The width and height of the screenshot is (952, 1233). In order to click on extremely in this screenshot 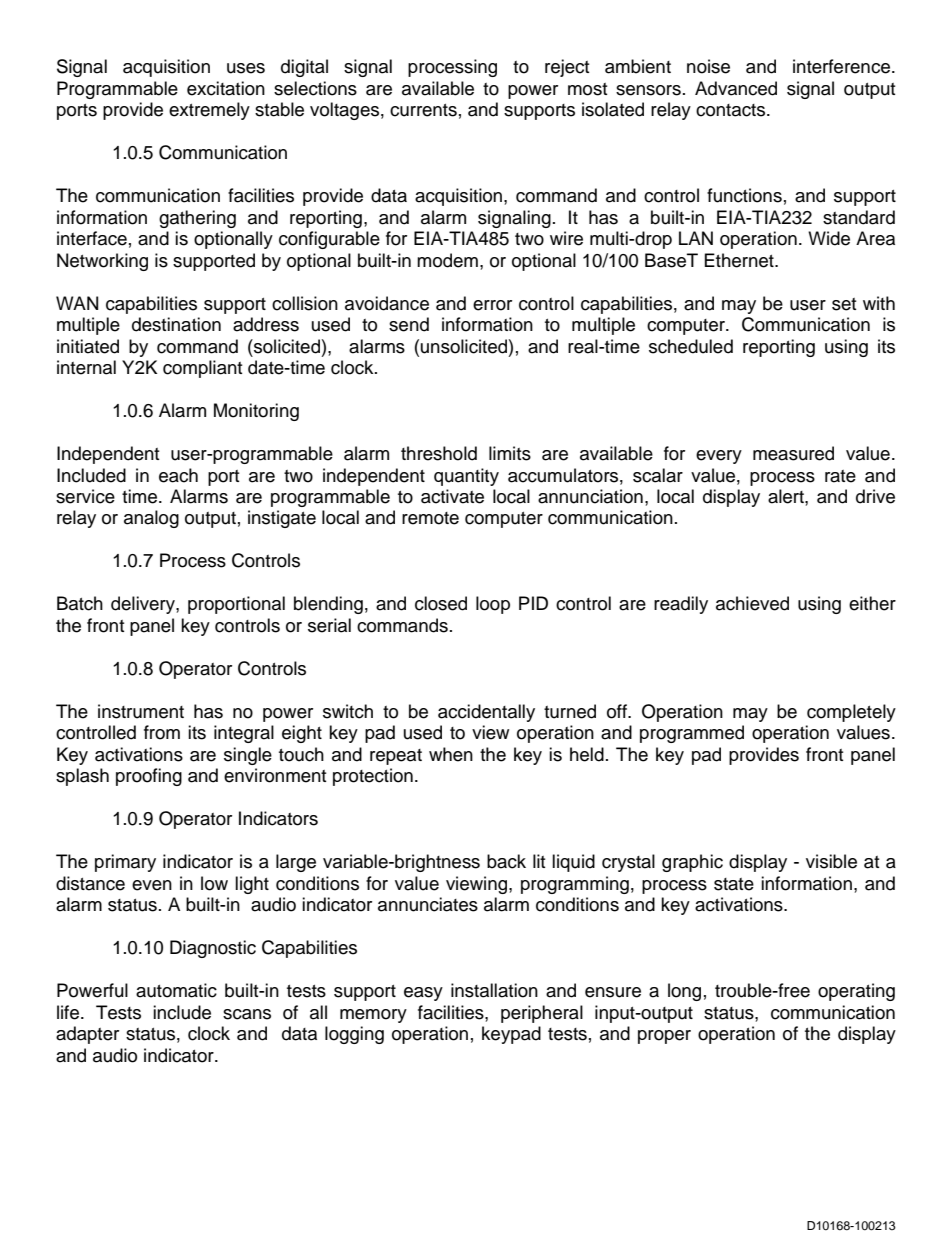, I will do `click(209, 111)`.
